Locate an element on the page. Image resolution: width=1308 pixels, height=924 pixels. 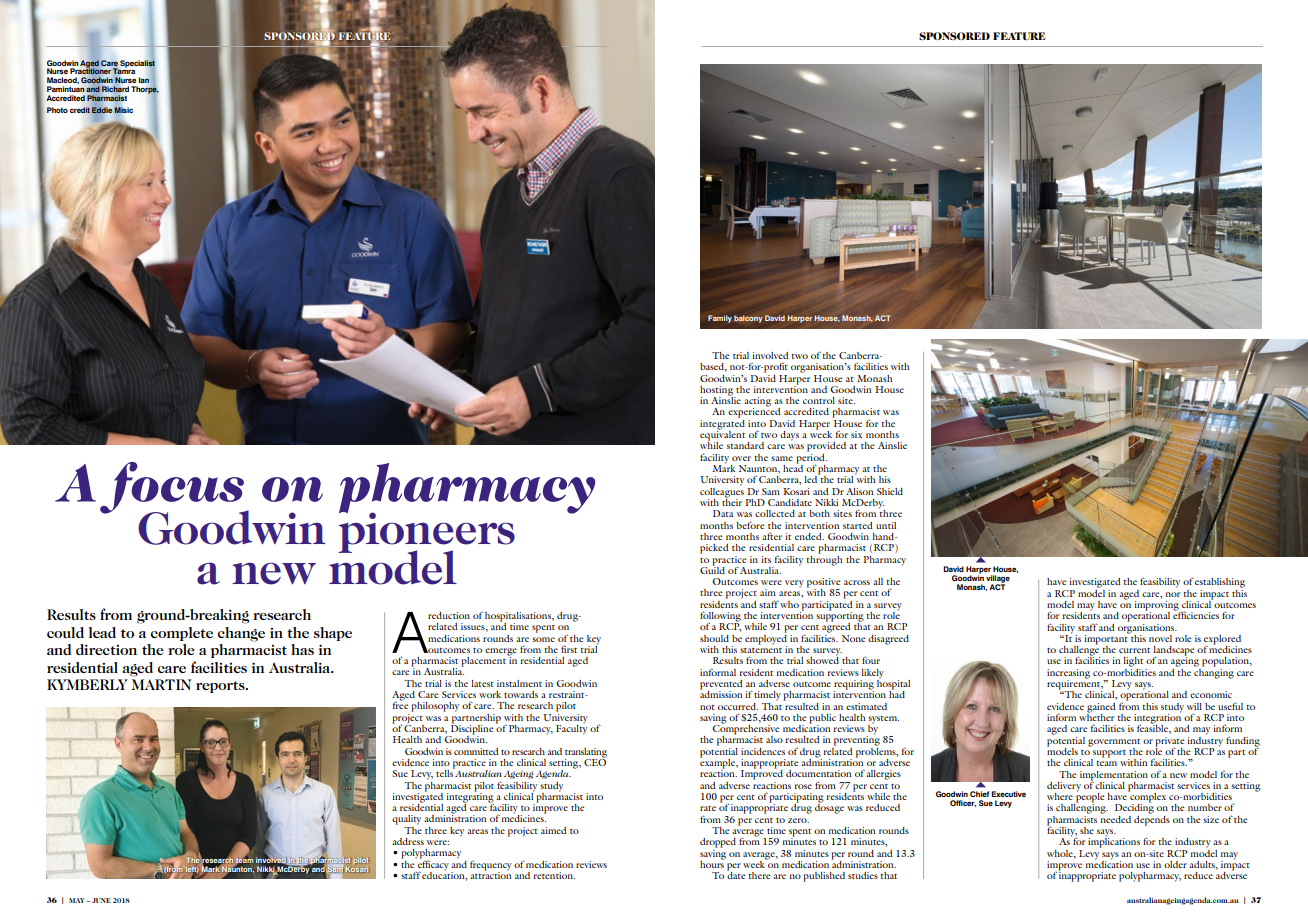
reports is located at coordinates (221, 687).
